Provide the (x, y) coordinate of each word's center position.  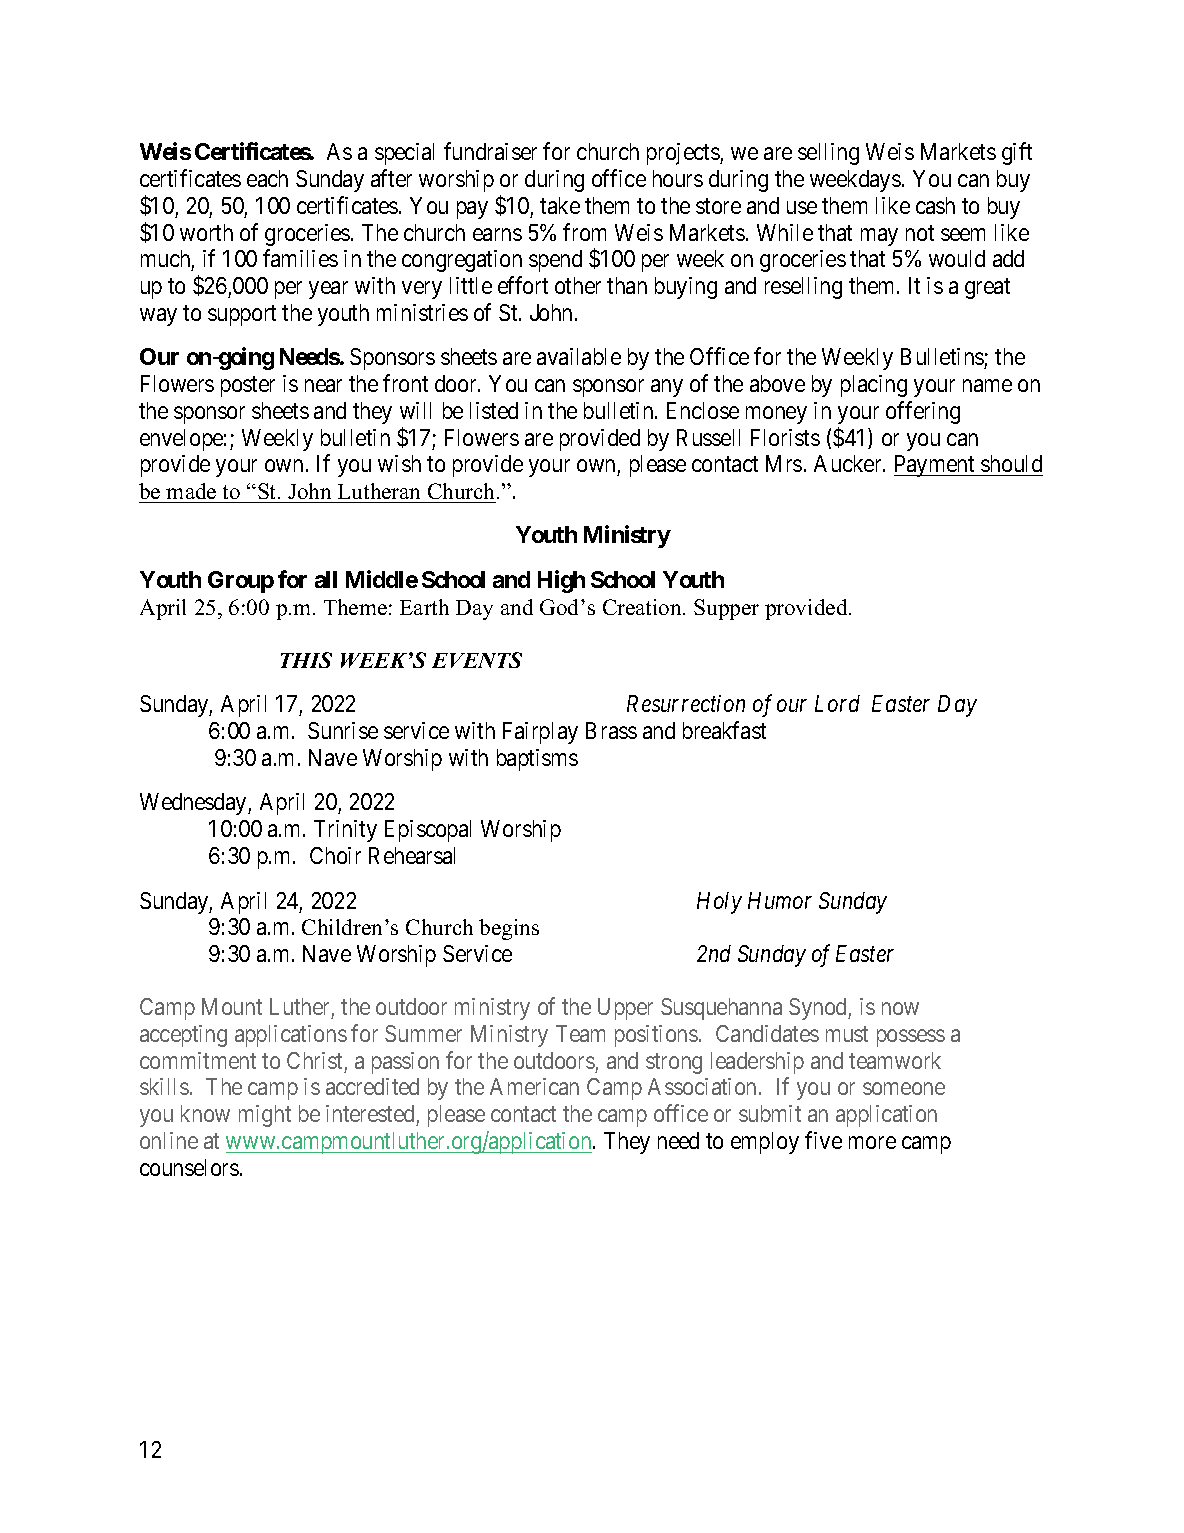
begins (509, 929)
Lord (837, 703)
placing (874, 386)
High (561, 581)
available (579, 356)
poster (248, 387)
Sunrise (343, 730)
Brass (611, 730)
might (265, 1116)
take (560, 205)
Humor (780, 900)
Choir (335, 855)
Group (241, 582)
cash (935, 205)
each (267, 178)
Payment (935, 466)
